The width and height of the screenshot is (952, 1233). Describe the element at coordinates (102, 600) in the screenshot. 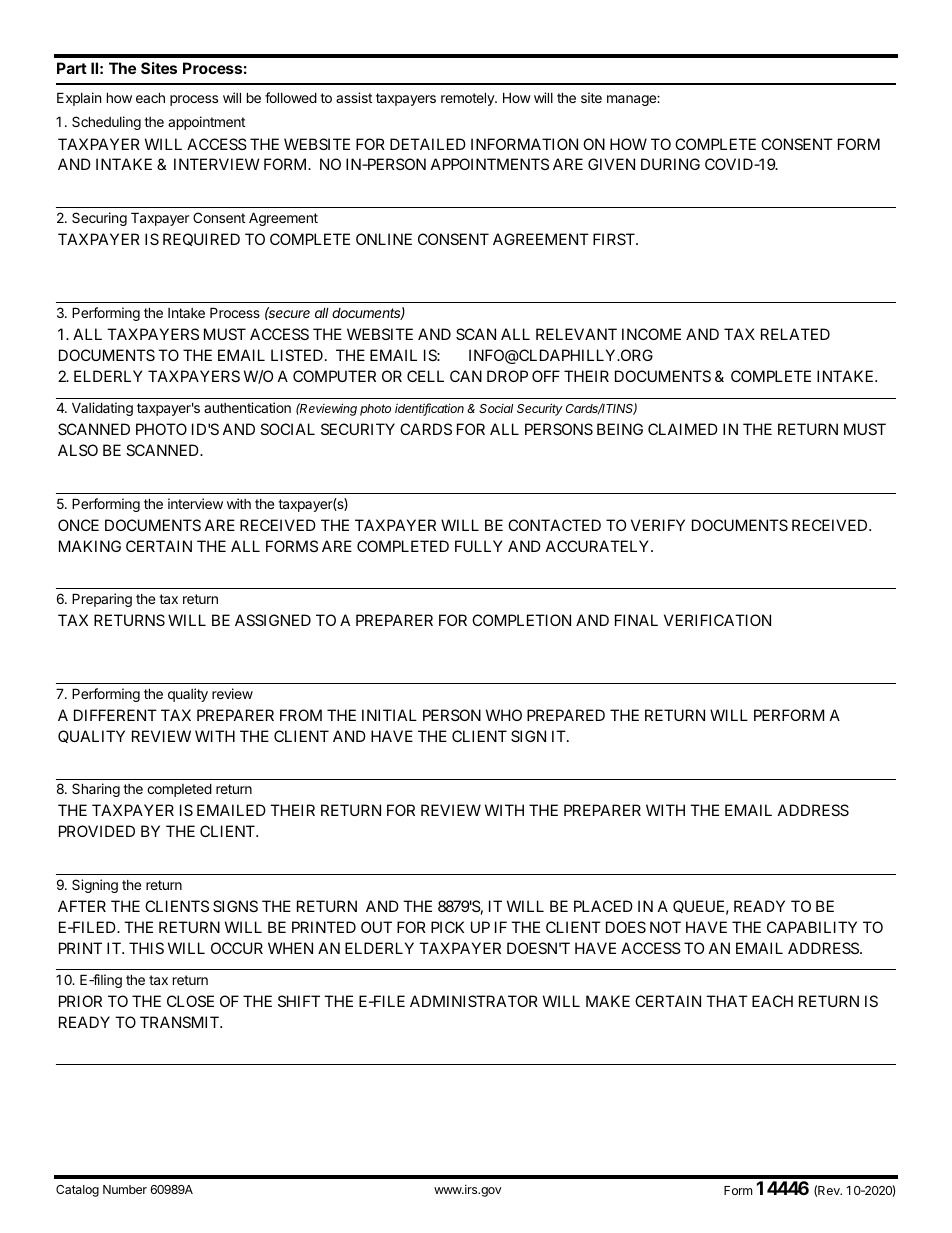

I see `Preparing` at that location.
